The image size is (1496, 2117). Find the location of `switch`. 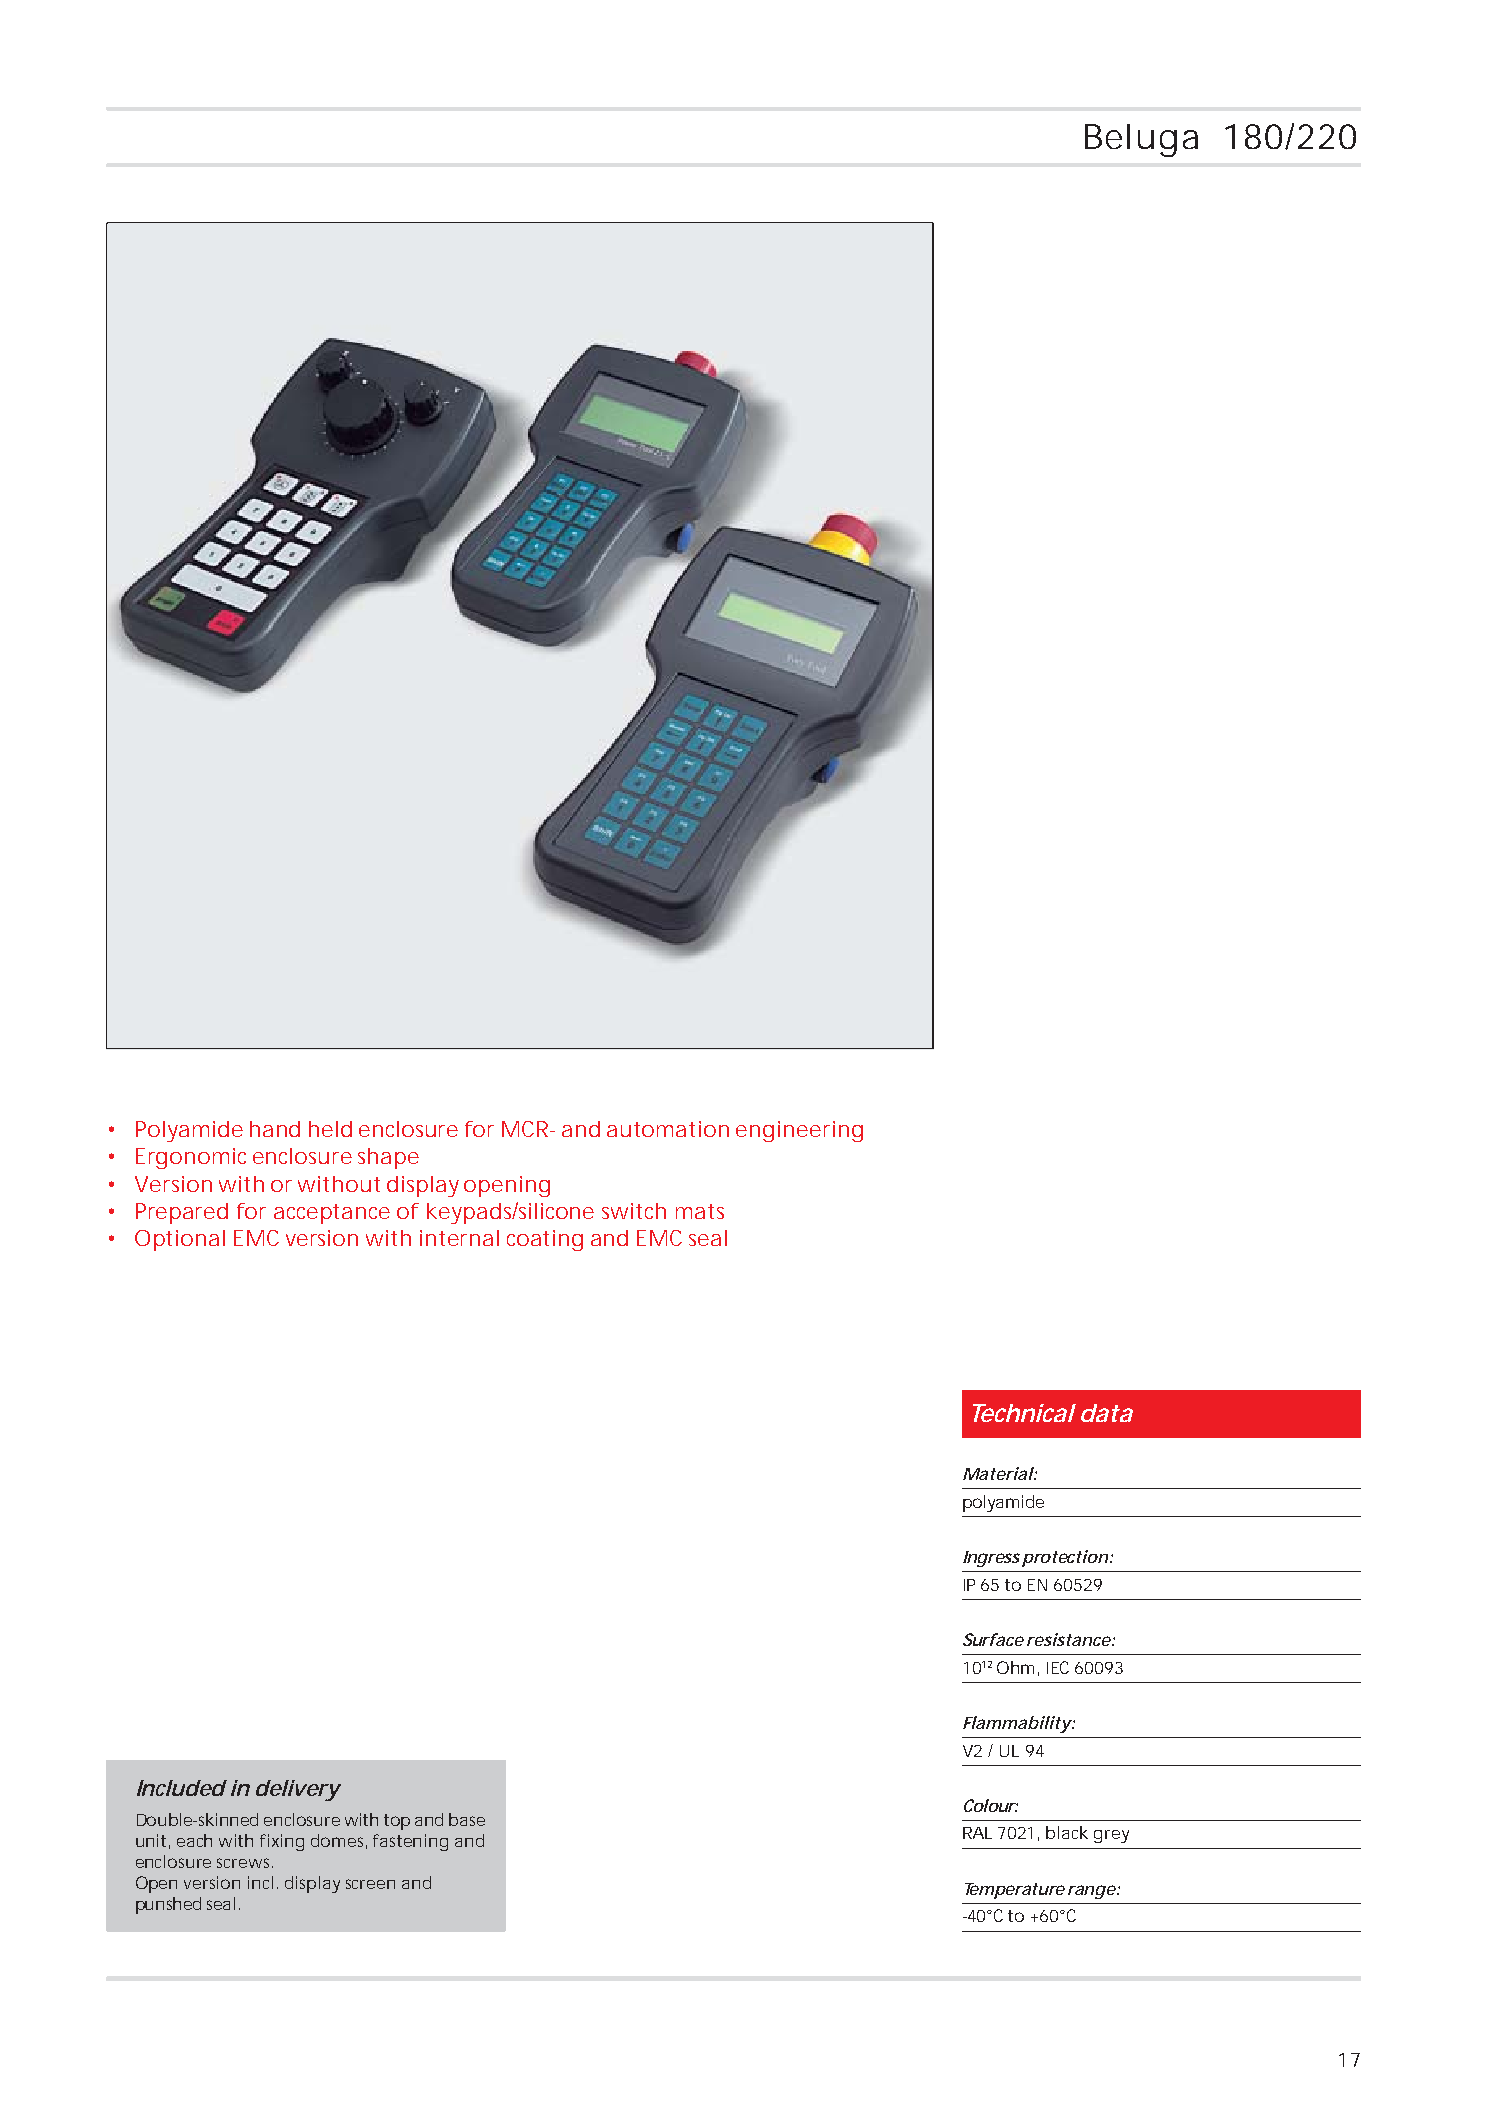

switch is located at coordinates (634, 1211).
